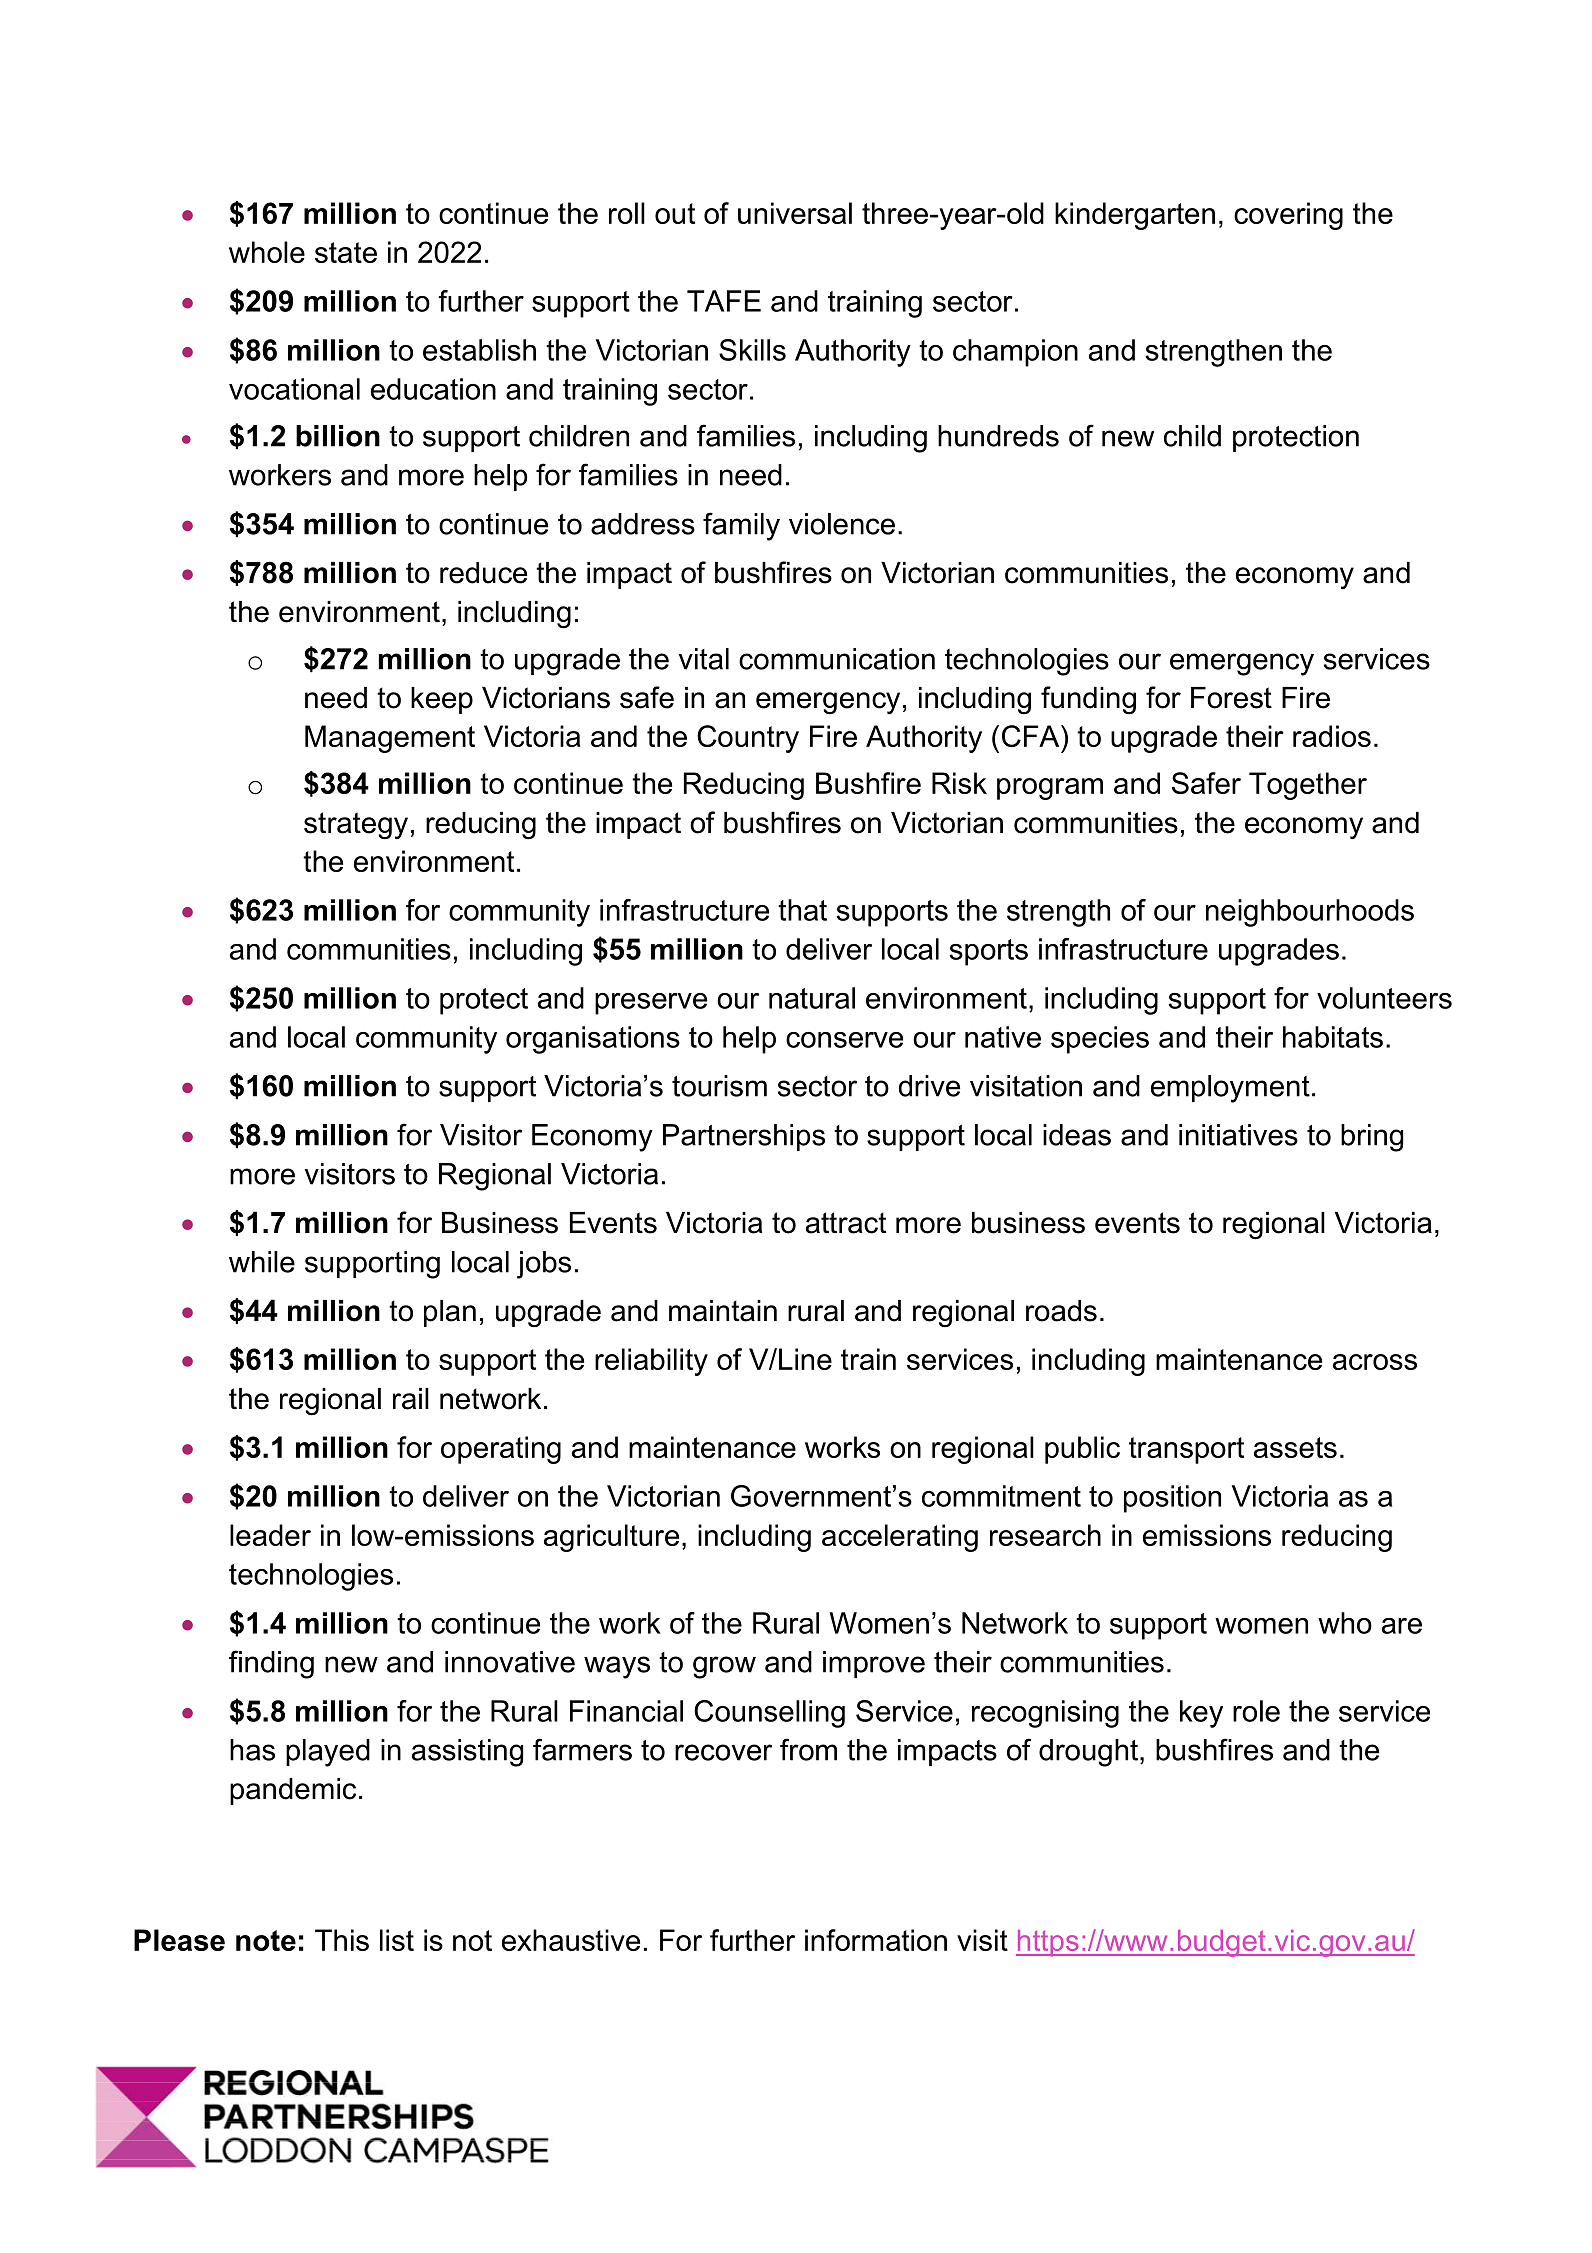 The height and width of the page is (2253, 1592). I want to click on rail, so click(411, 1399).
